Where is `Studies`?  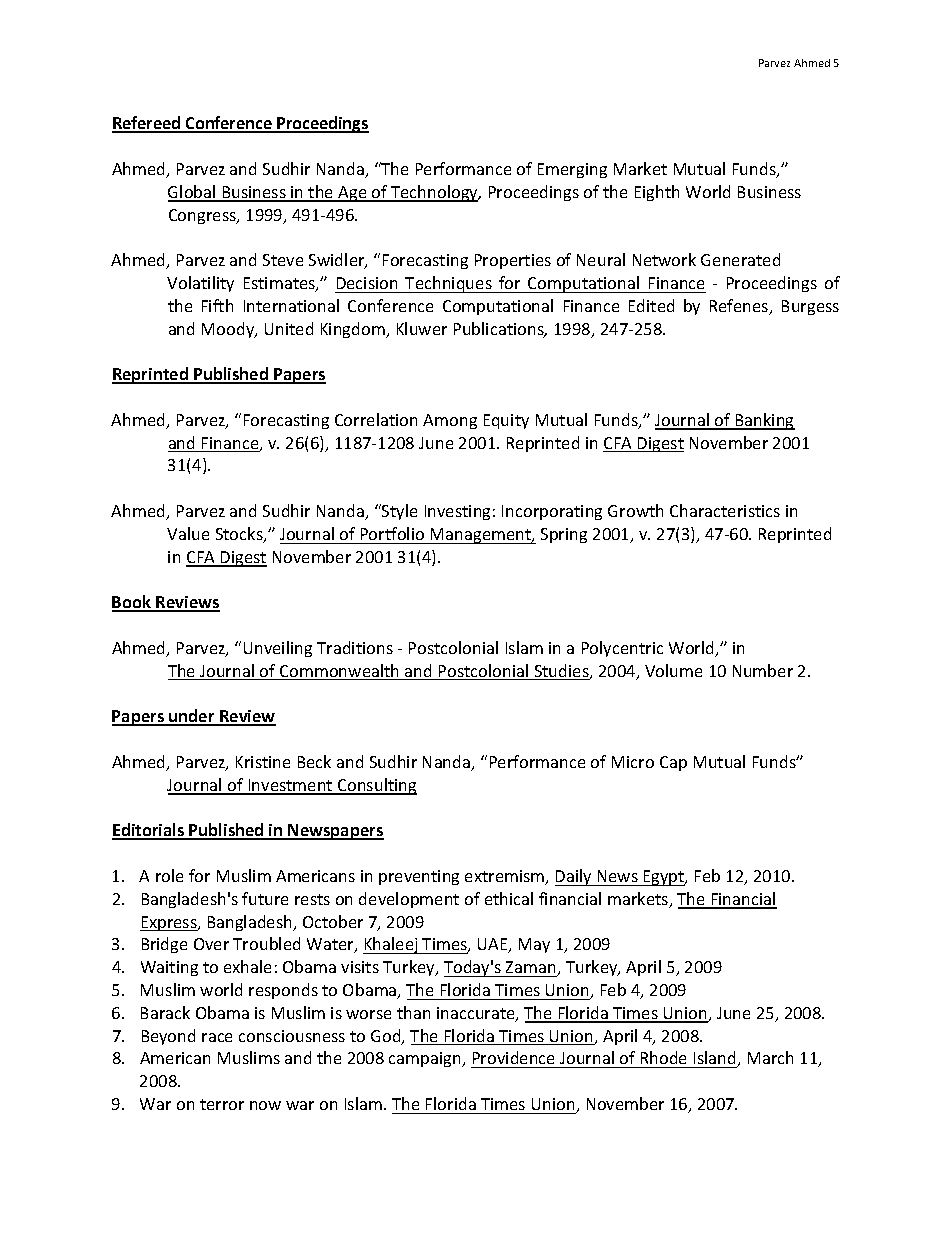
Studies is located at coordinates (561, 672).
